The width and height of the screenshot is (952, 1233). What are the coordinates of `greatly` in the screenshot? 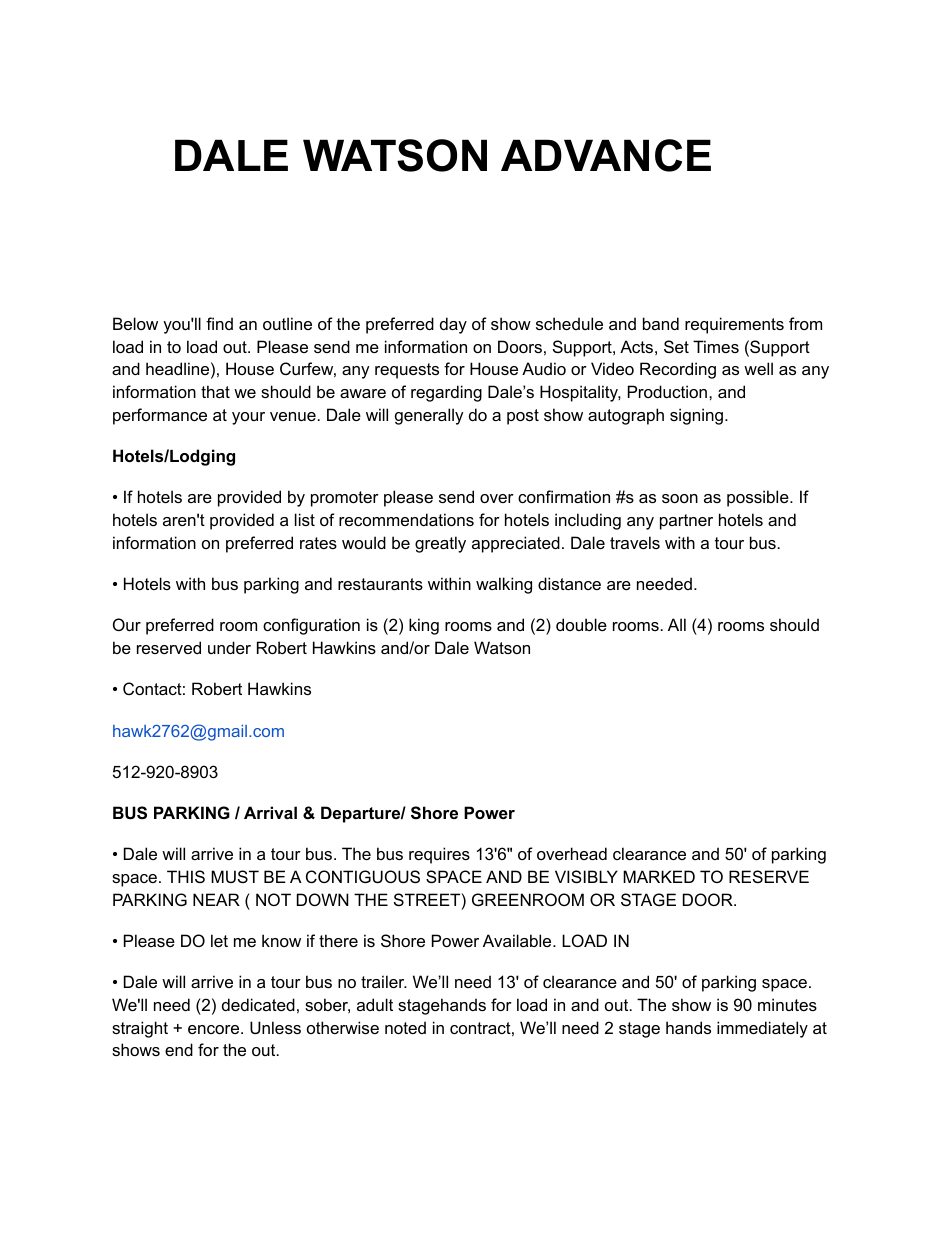 It's located at (440, 544).
